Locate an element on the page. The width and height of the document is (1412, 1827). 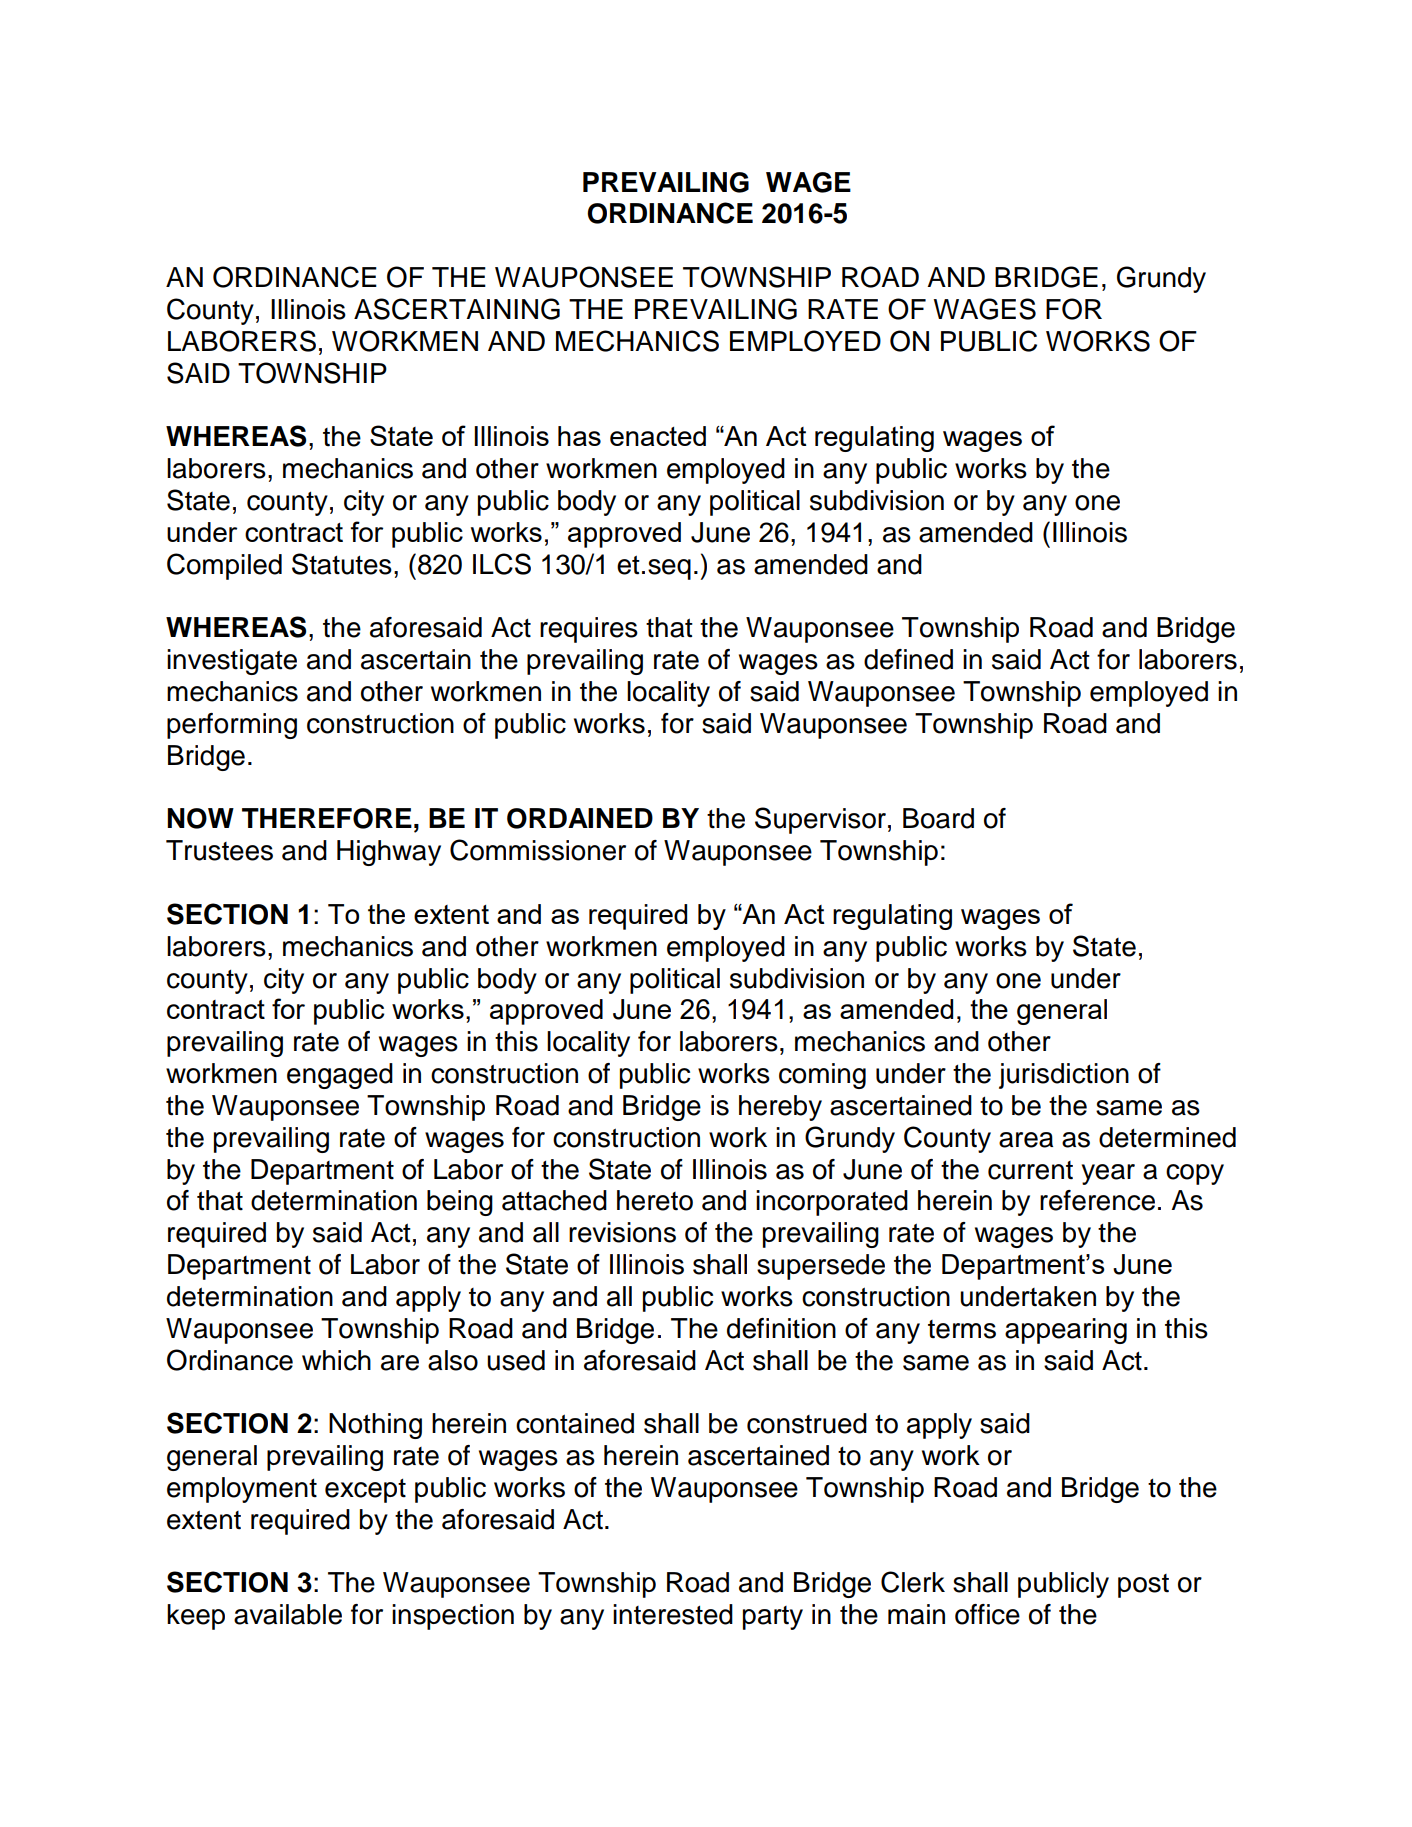
ORDAINED is located at coordinates (580, 818).
